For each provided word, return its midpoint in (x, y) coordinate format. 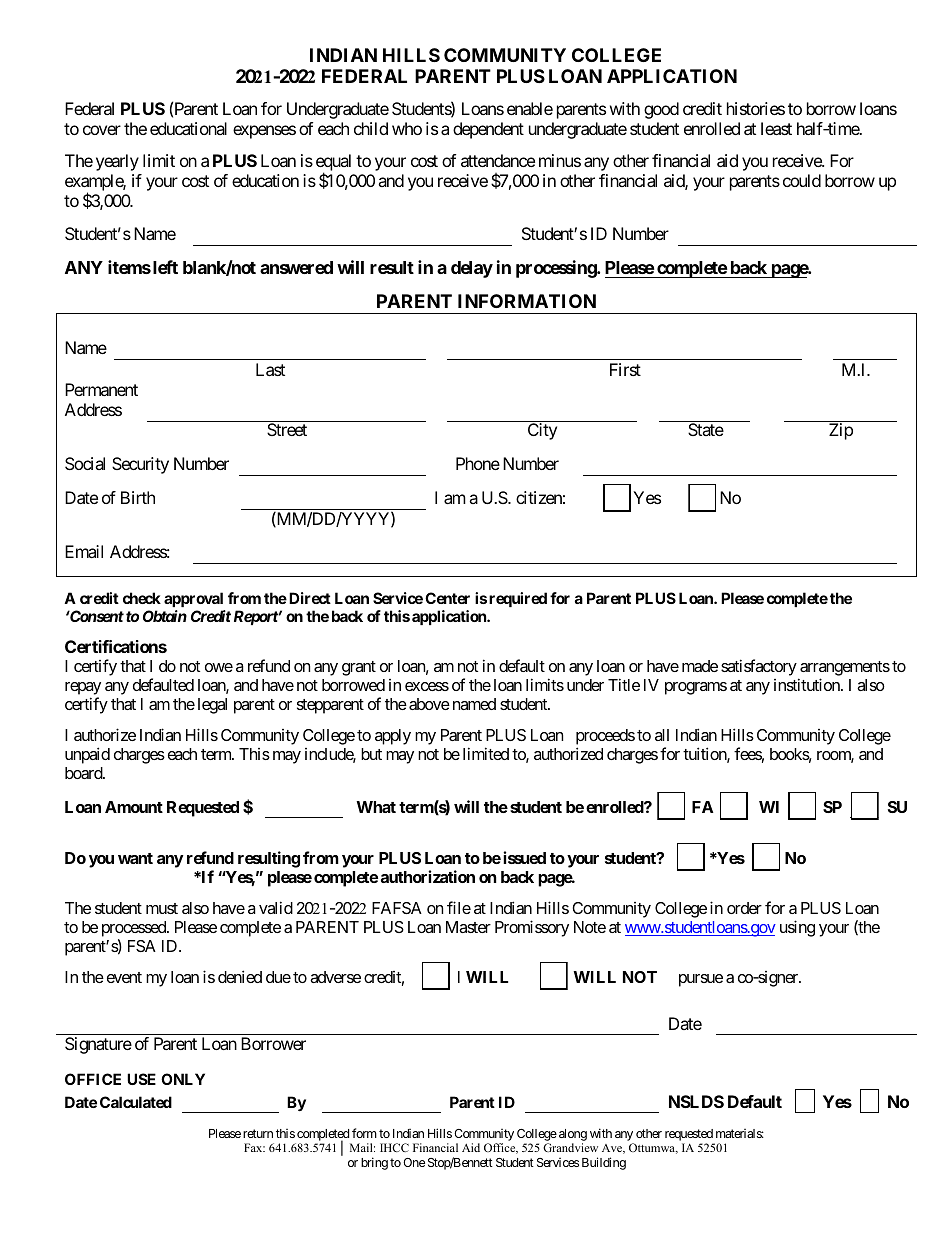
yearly (117, 162)
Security (140, 465)
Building (604, 1163)
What (376, 807)
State (706, 429)
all (662, 735)
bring (374, 1163)
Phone (478, 463)
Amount (134, 807)
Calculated (136, 1102)
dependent (488, 130)
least (776, 128)
